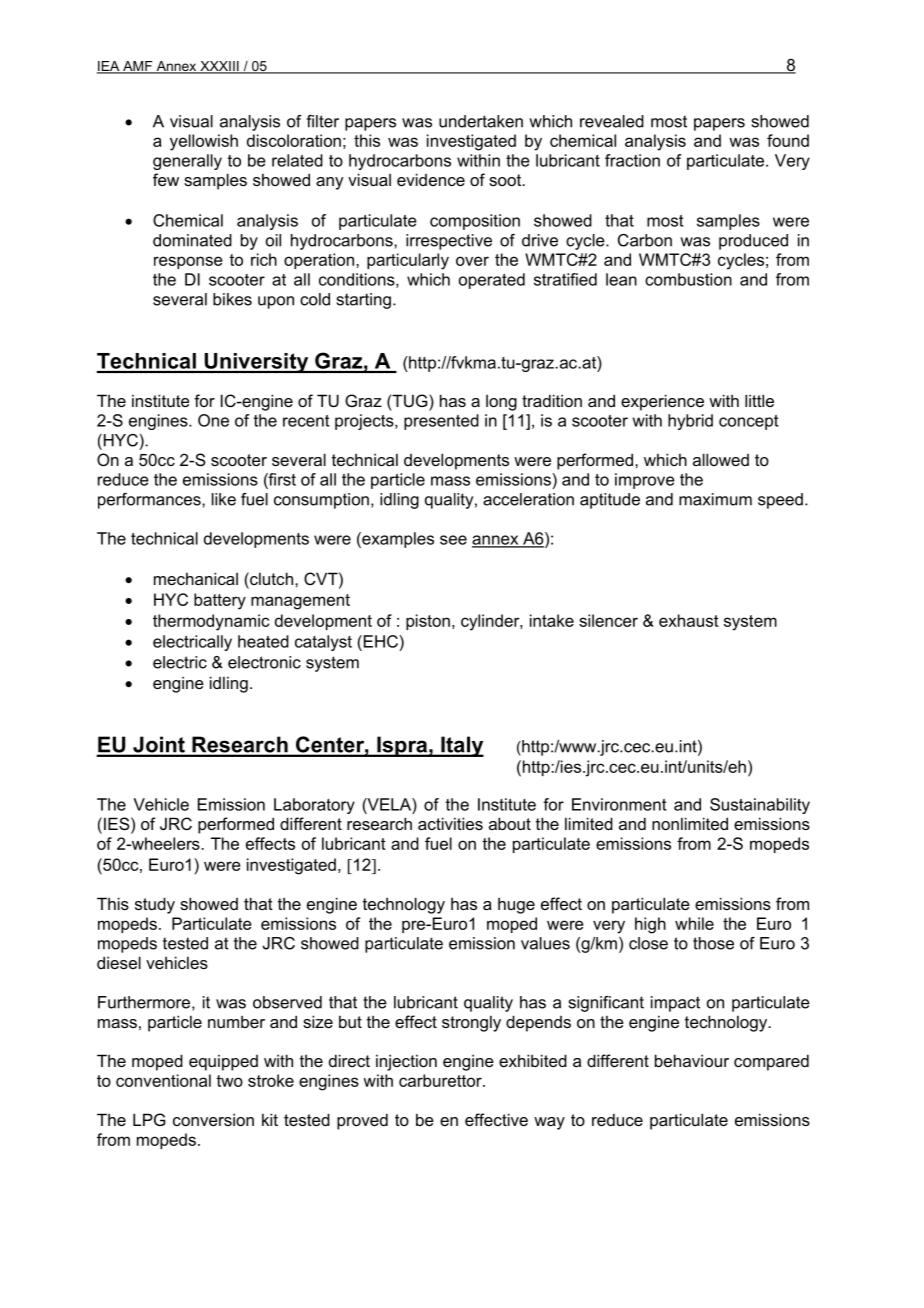 This screenshot has width=924, height=1308. I want to click on carburettor, so click(441, 1080).
